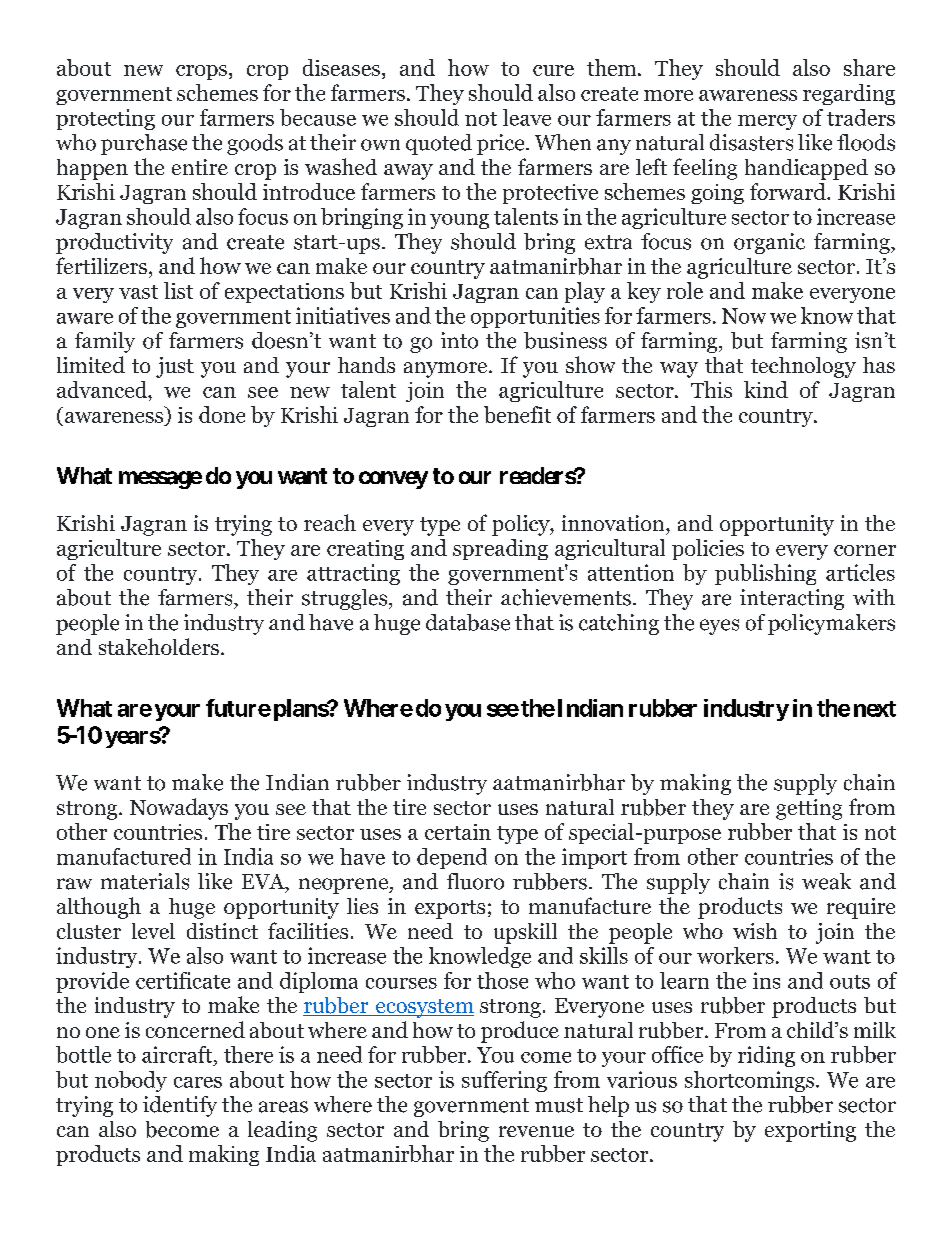 This screenshot has height=1233, width=952. Describe the element at coordinates (504, 1081) in the screenshot. I see `suffering` at that location.
